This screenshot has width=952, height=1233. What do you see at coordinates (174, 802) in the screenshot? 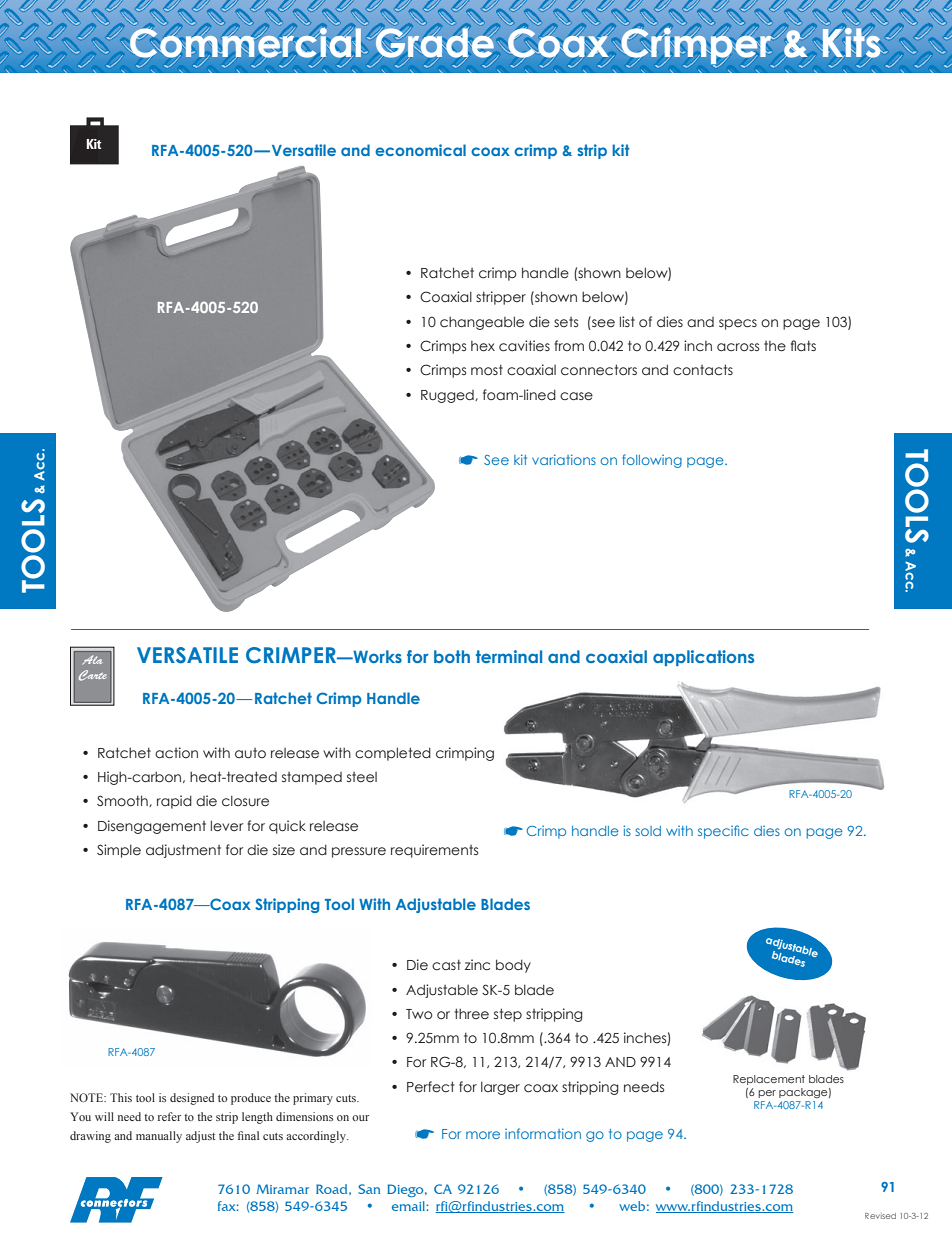
I see `rapid` at bounding box center [174, 802].
